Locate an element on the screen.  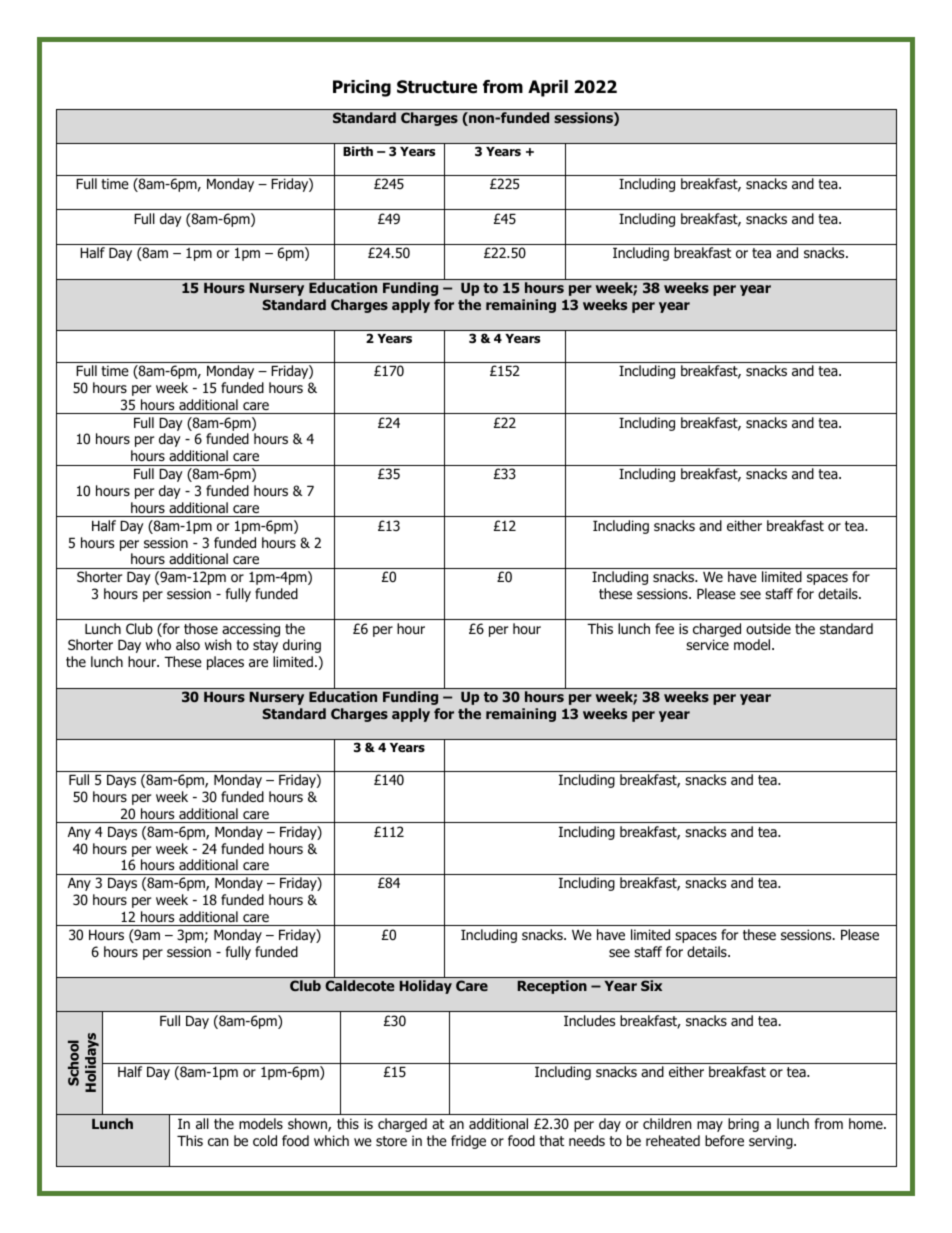
April is located at coordinates (548, 88).
